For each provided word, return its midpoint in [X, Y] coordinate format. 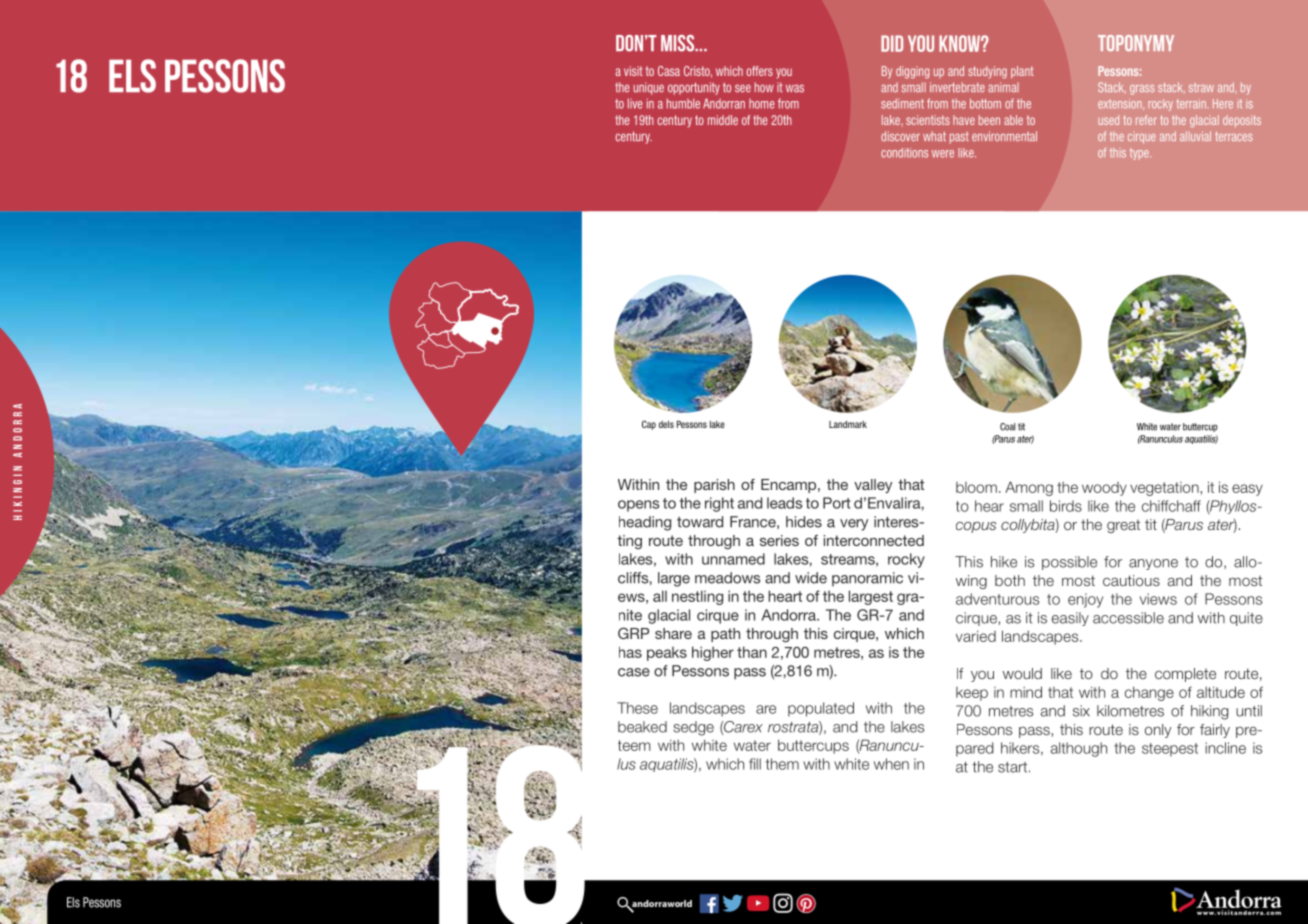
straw [1201, 87]
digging [912, 72]
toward [700, 522]
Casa [669, 71]
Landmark [848, 424]
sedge [693, 728]
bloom [976, 487]
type [1140, 154]
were [943, 154]
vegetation [1164, 489]
